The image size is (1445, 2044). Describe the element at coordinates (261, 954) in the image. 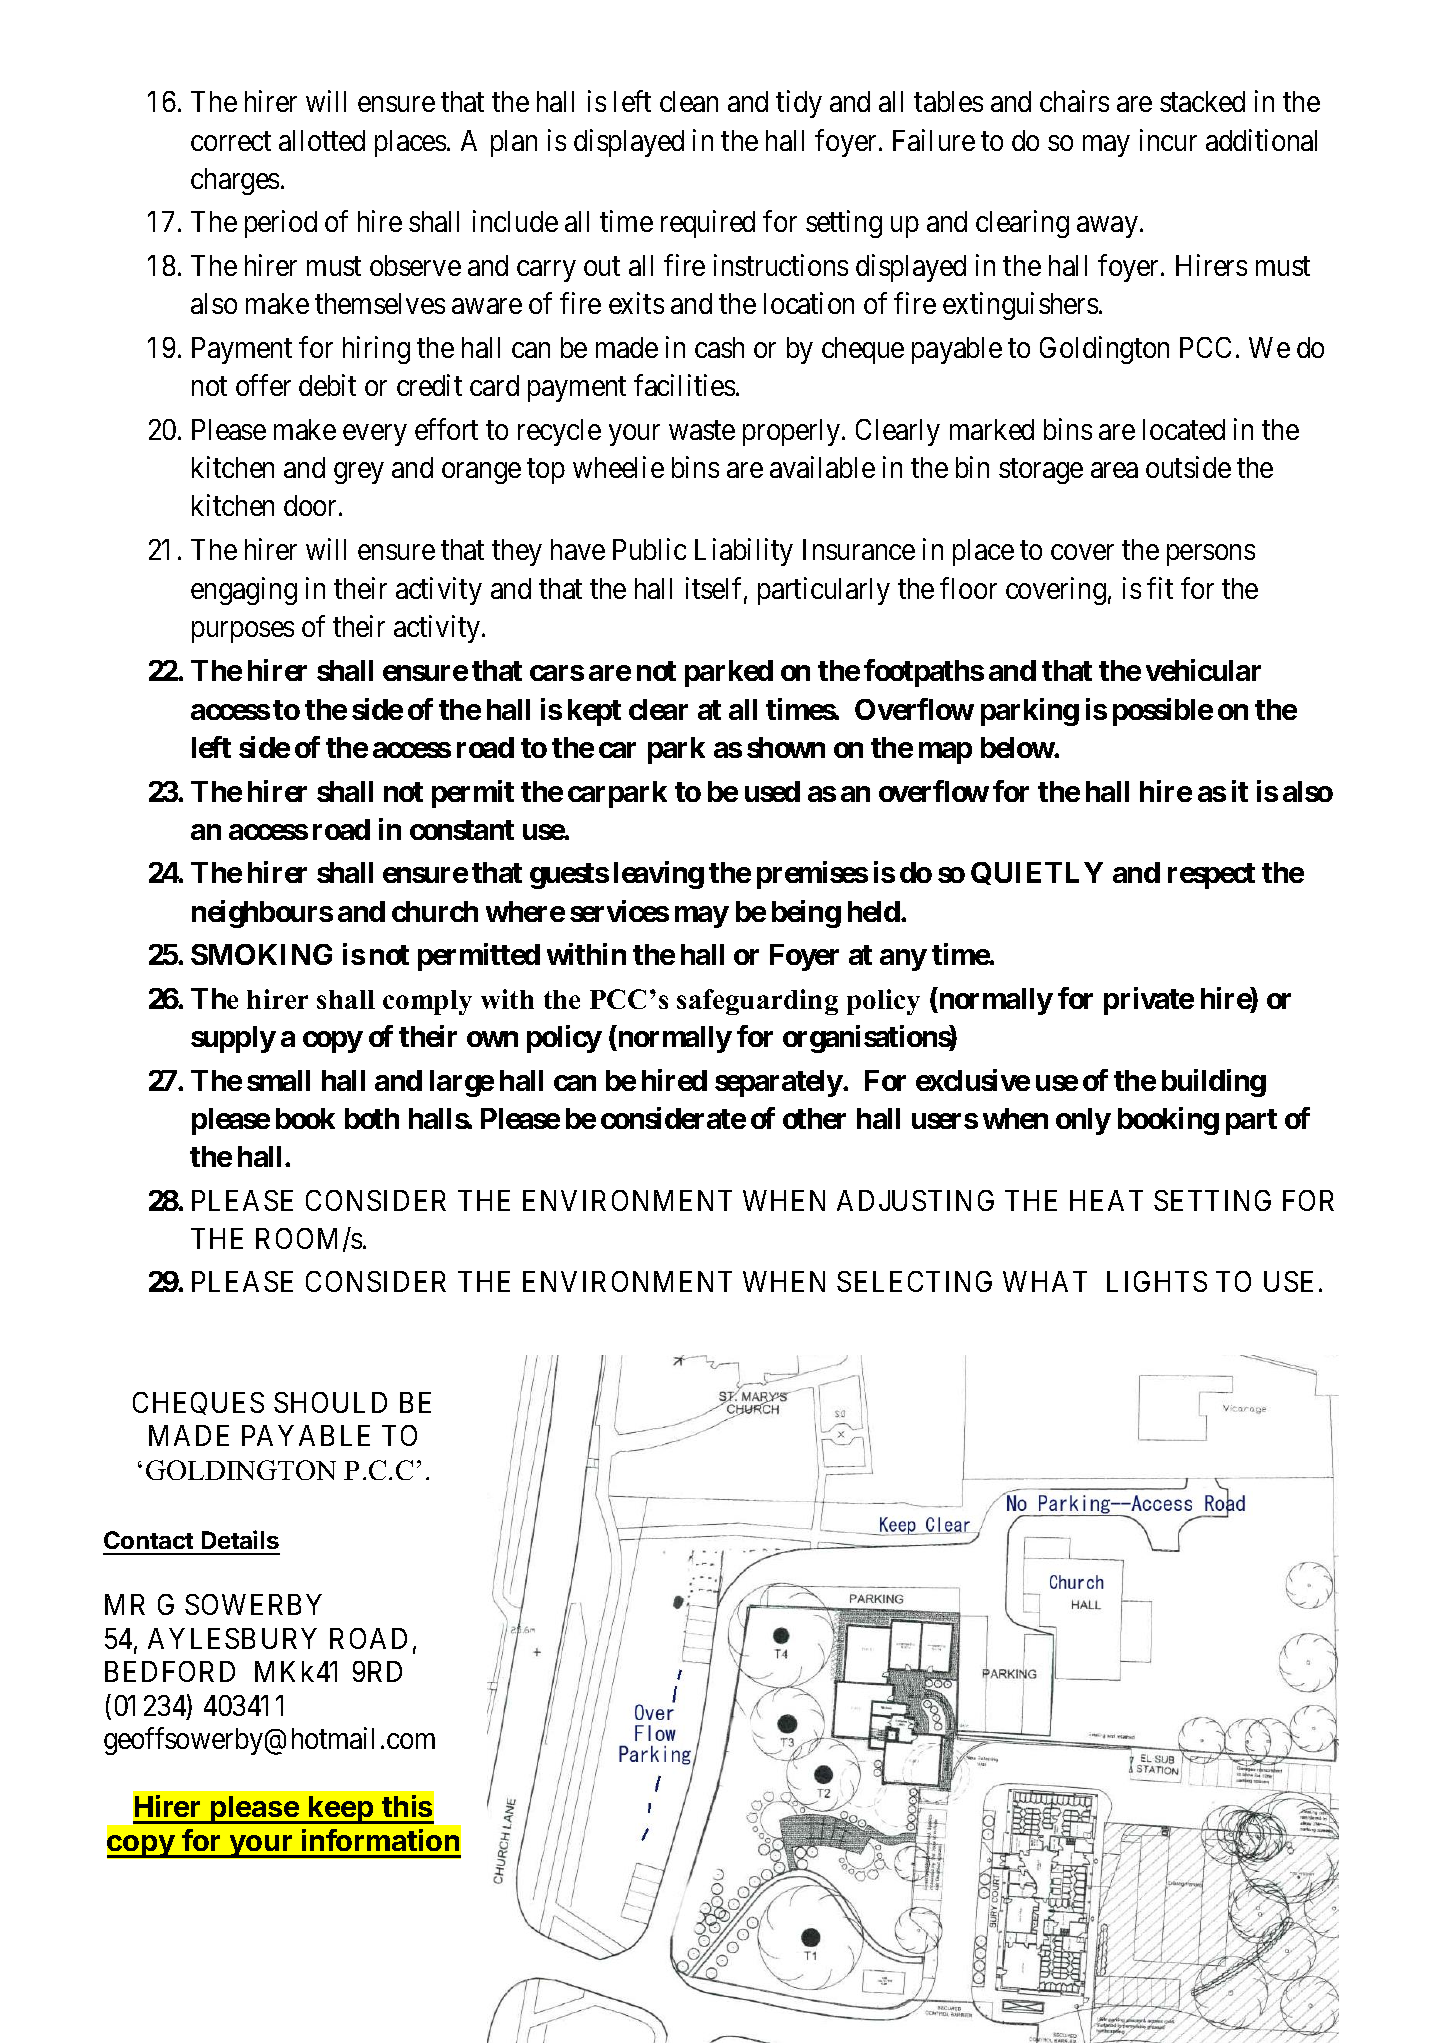

I see `SMOKING` at that location.
